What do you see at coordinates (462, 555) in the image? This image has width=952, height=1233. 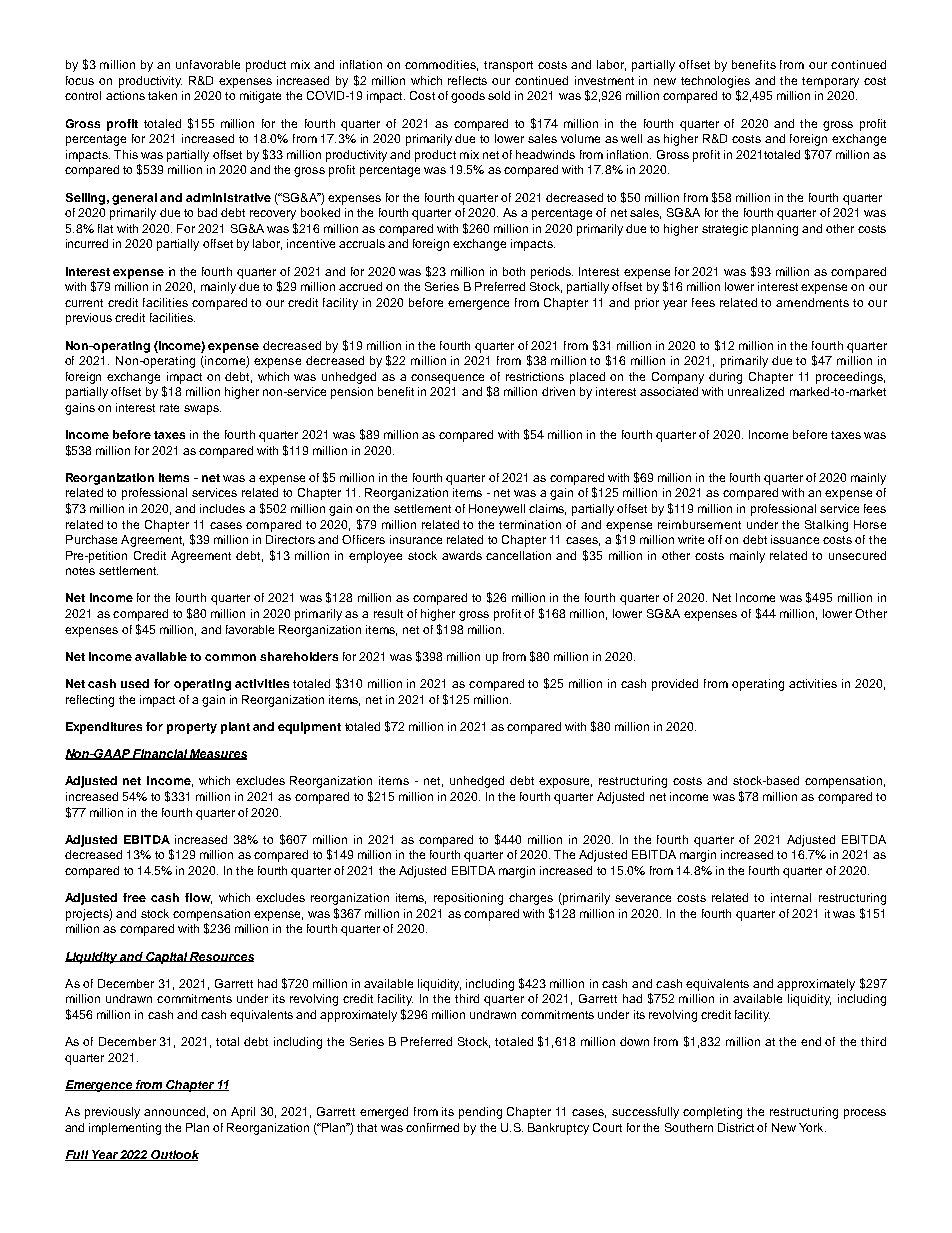 I see `awards` at bounding box center [462, 555].
